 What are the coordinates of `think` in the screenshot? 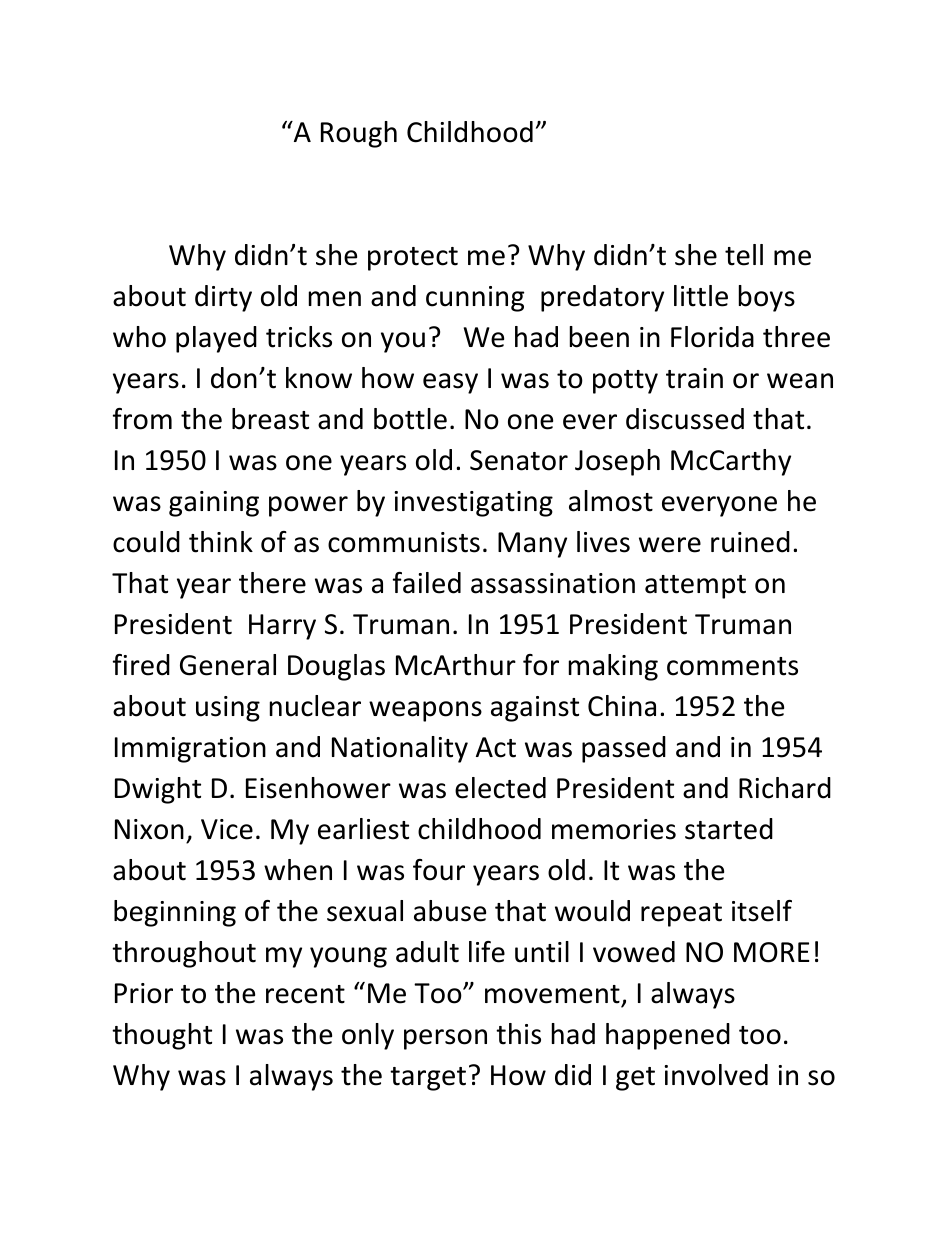 It's located at (221, 542).
